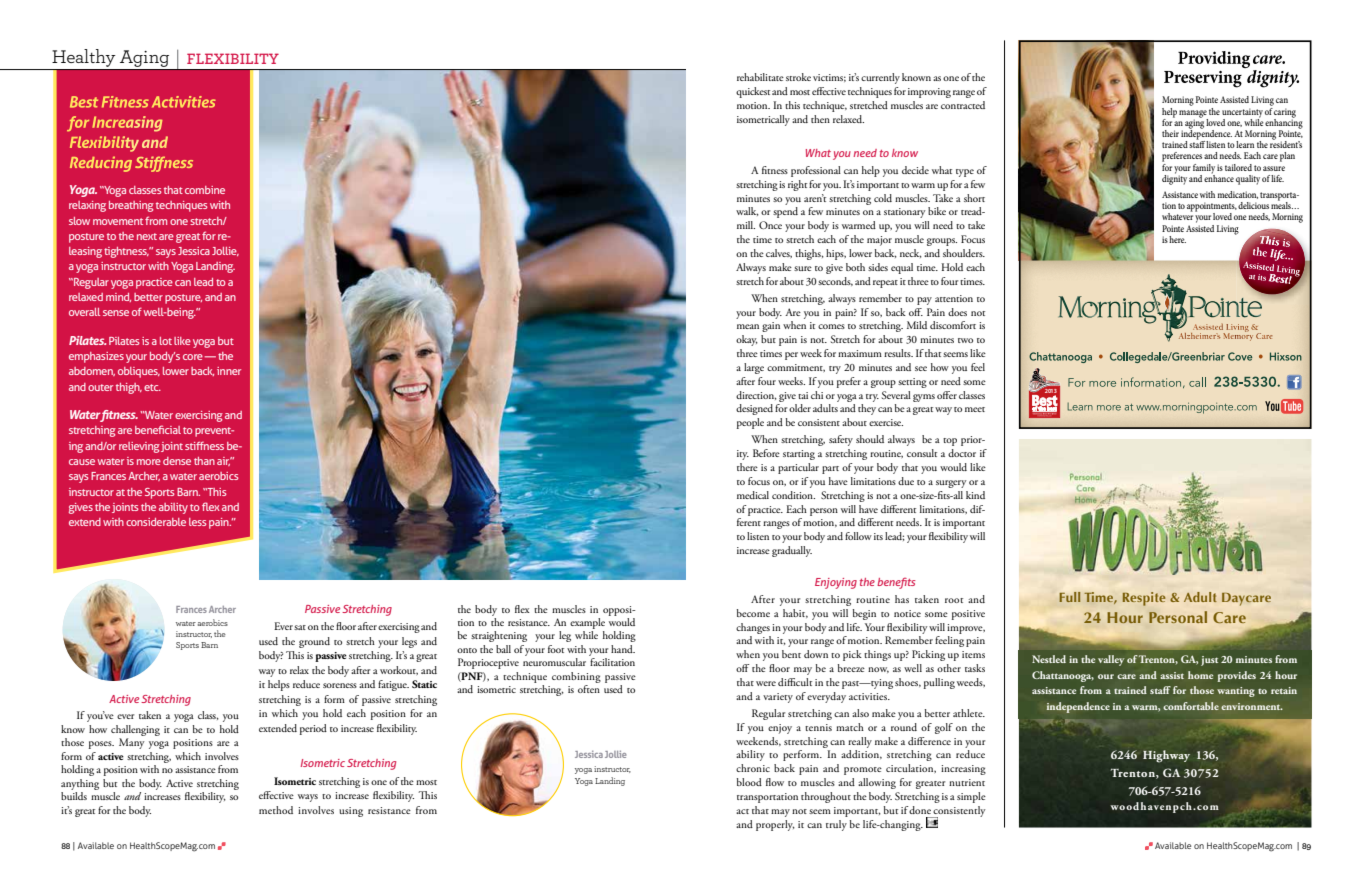 The width and height of the page is (1372, 878). I want to click on Best, so click(84, 102).
